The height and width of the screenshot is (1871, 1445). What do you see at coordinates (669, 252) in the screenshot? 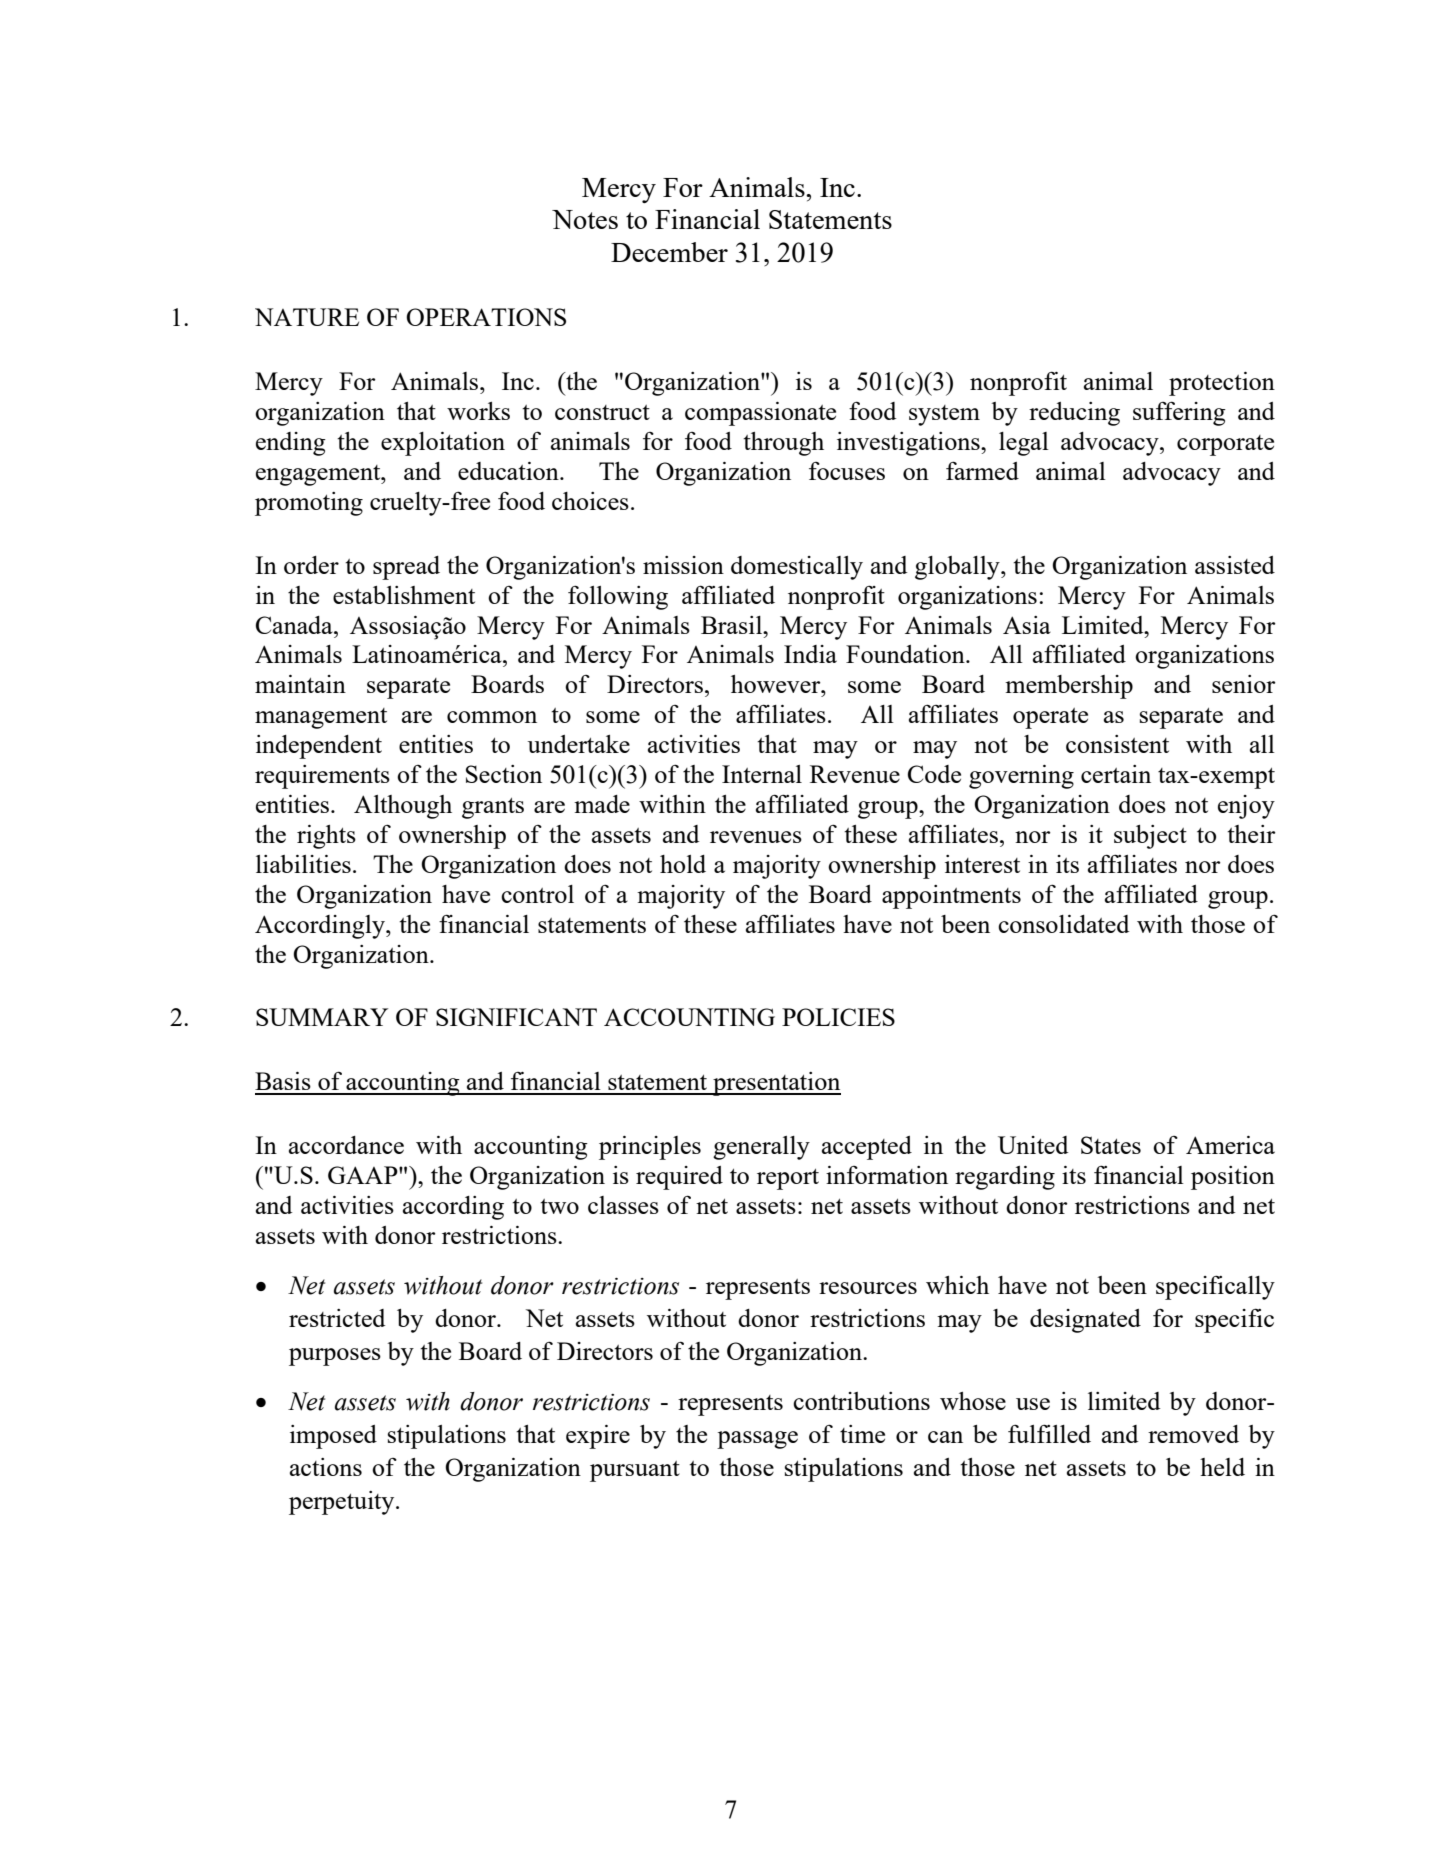
I see `December` at bounding box center [669, 252].
